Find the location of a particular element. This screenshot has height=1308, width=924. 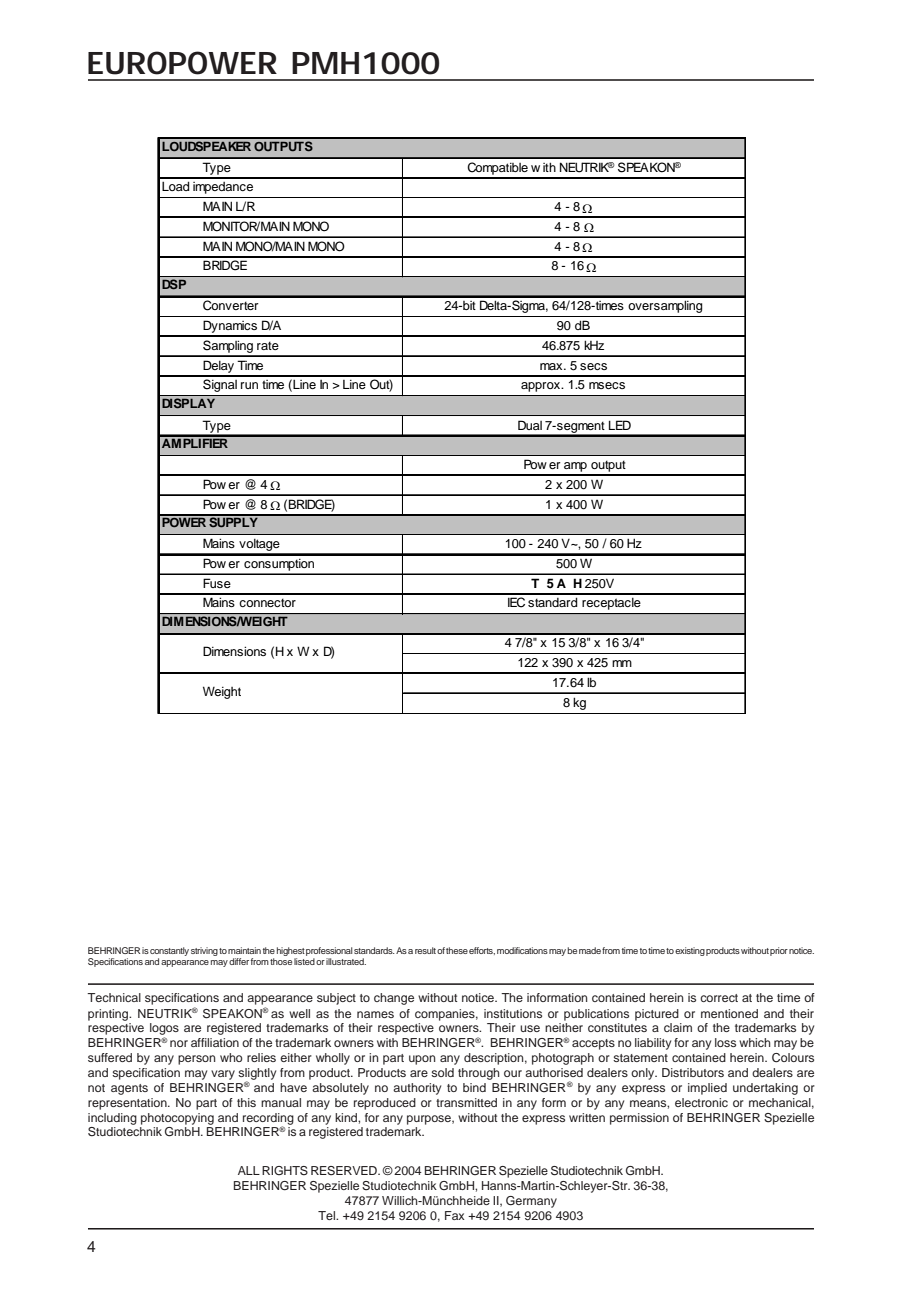

LED is located at coordinates (620, 425).
